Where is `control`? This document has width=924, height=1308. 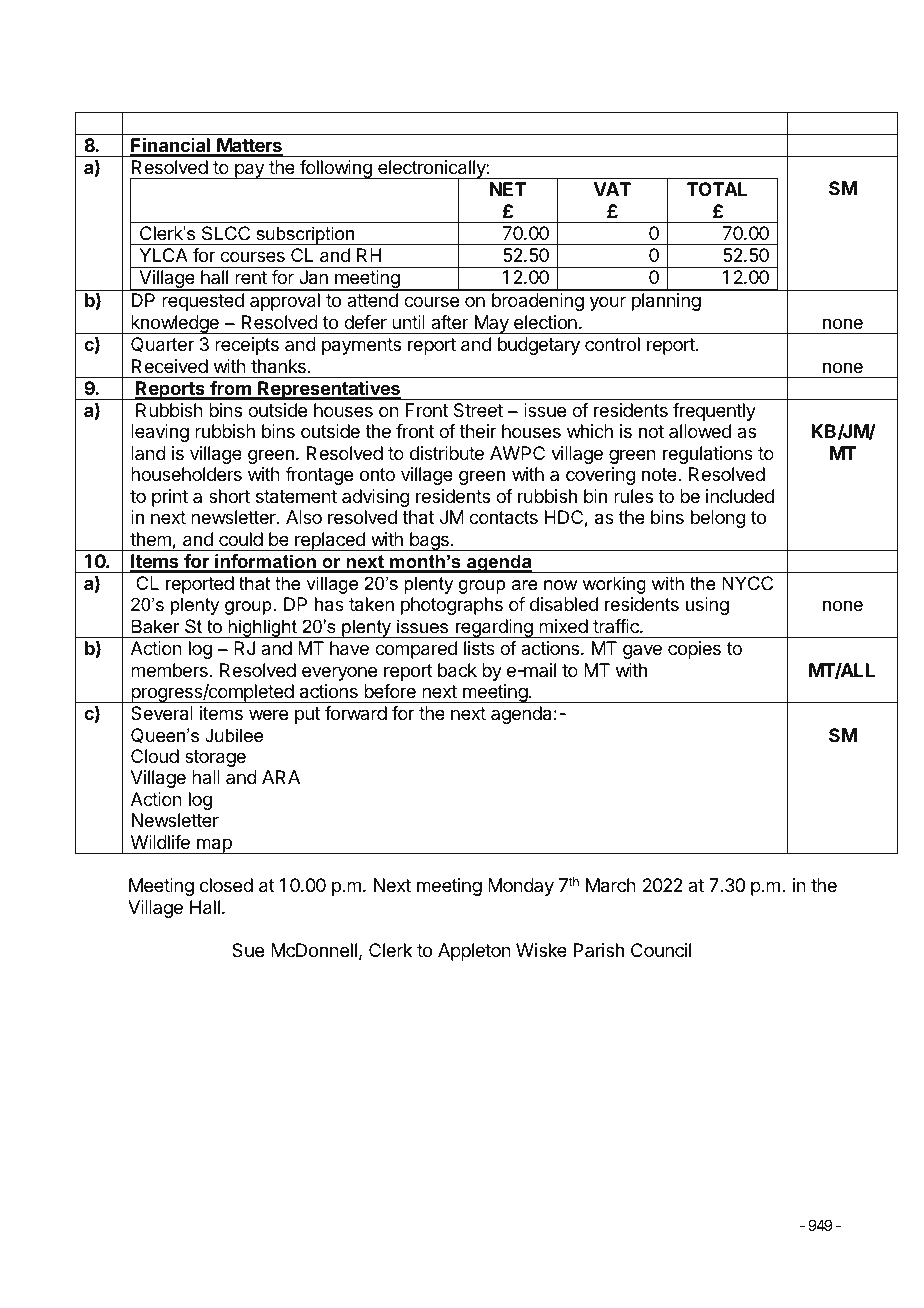 control is located at coordinates (612, 344).
